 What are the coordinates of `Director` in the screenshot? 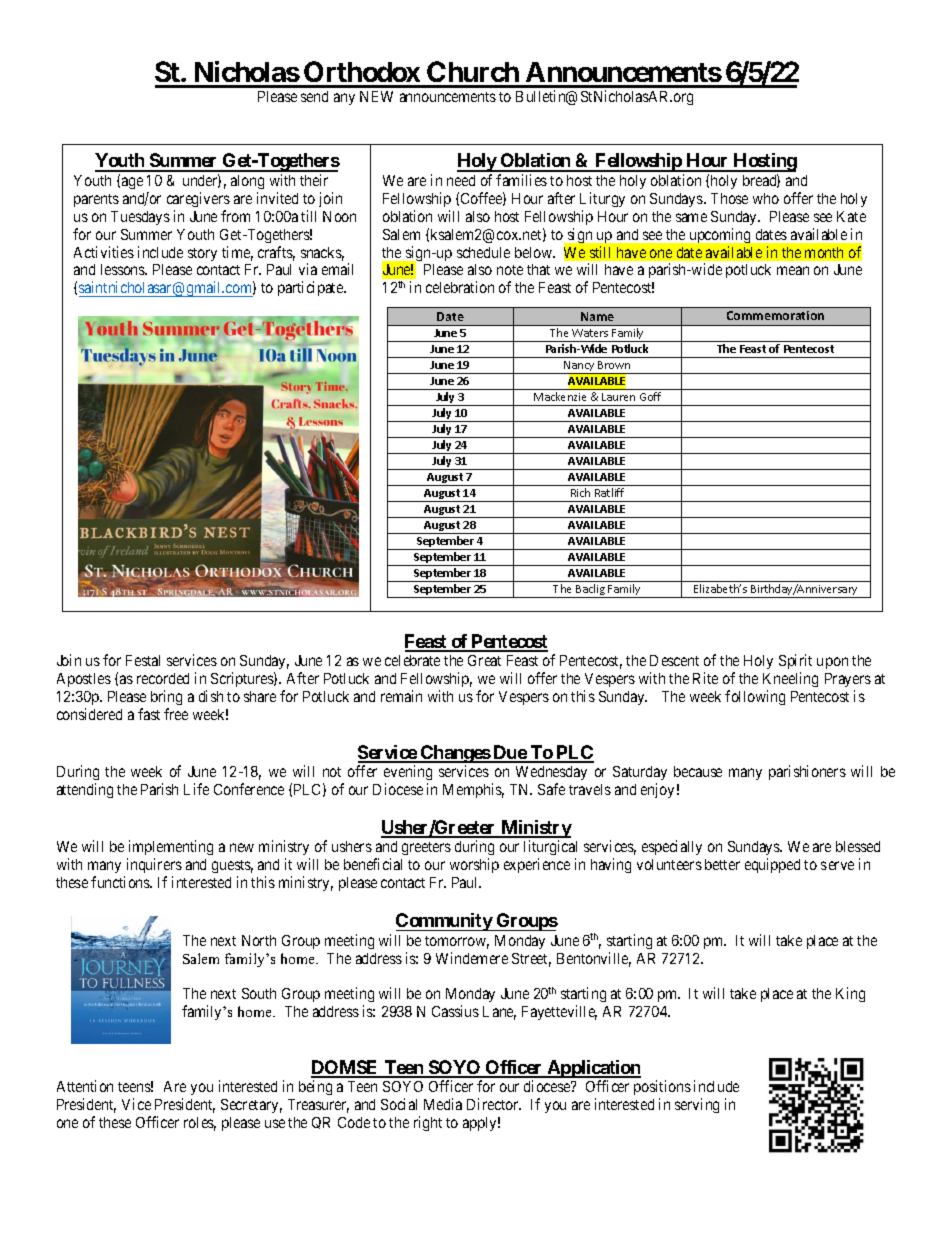 It's located at (494, 1104).
